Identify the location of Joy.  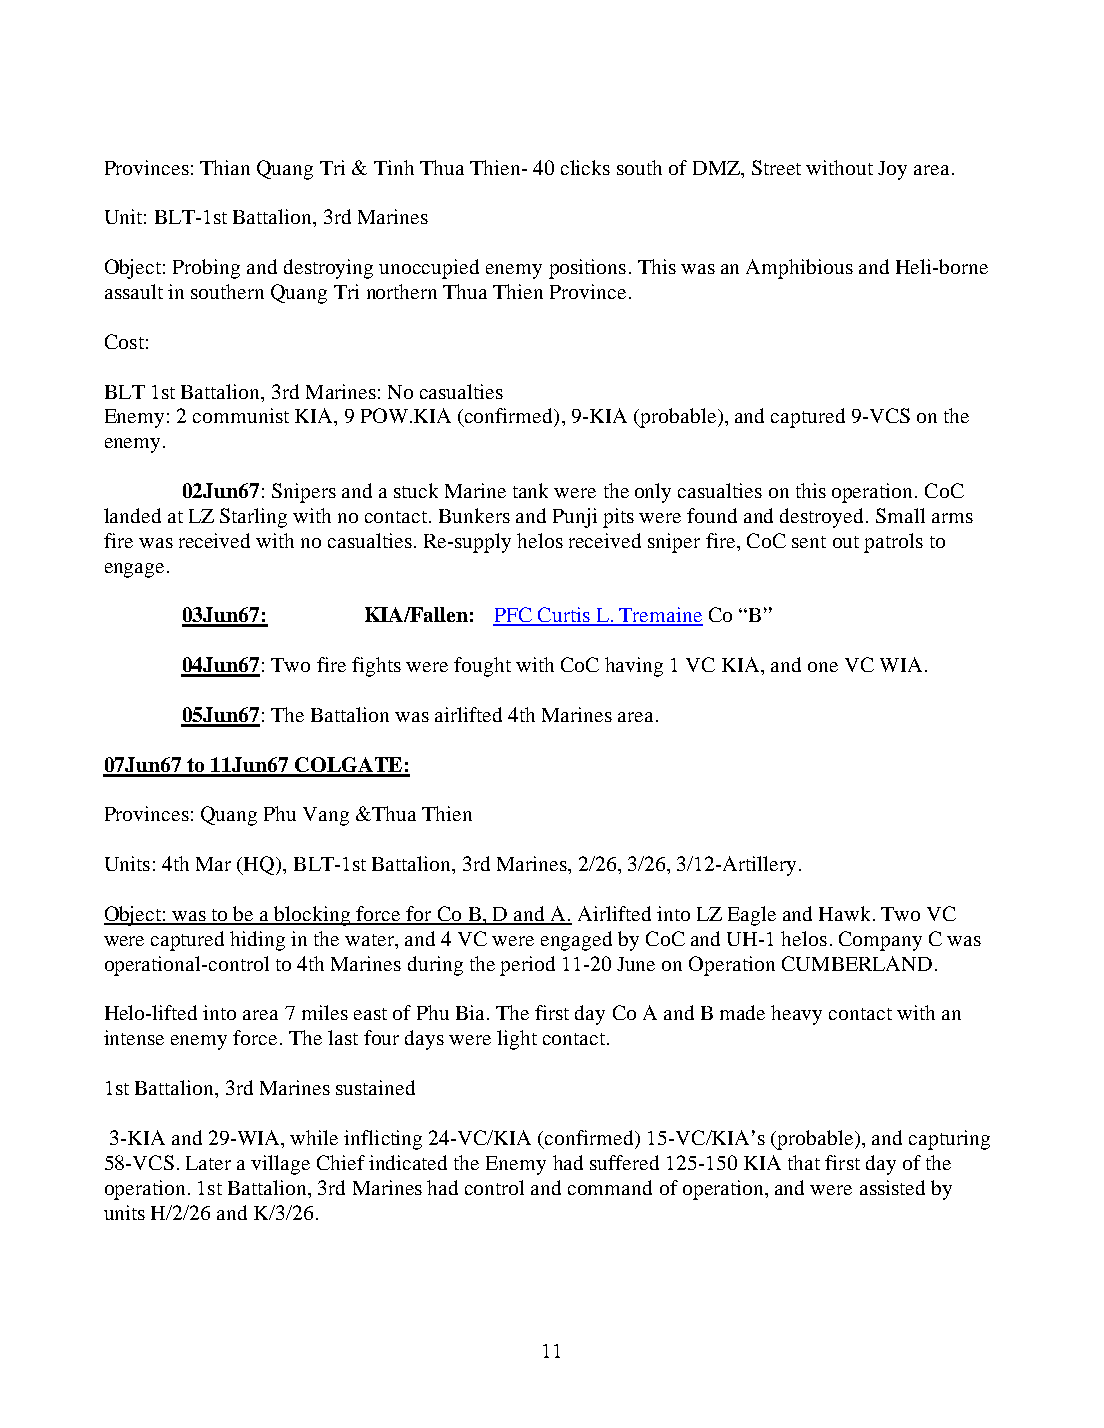
(892, 170).
